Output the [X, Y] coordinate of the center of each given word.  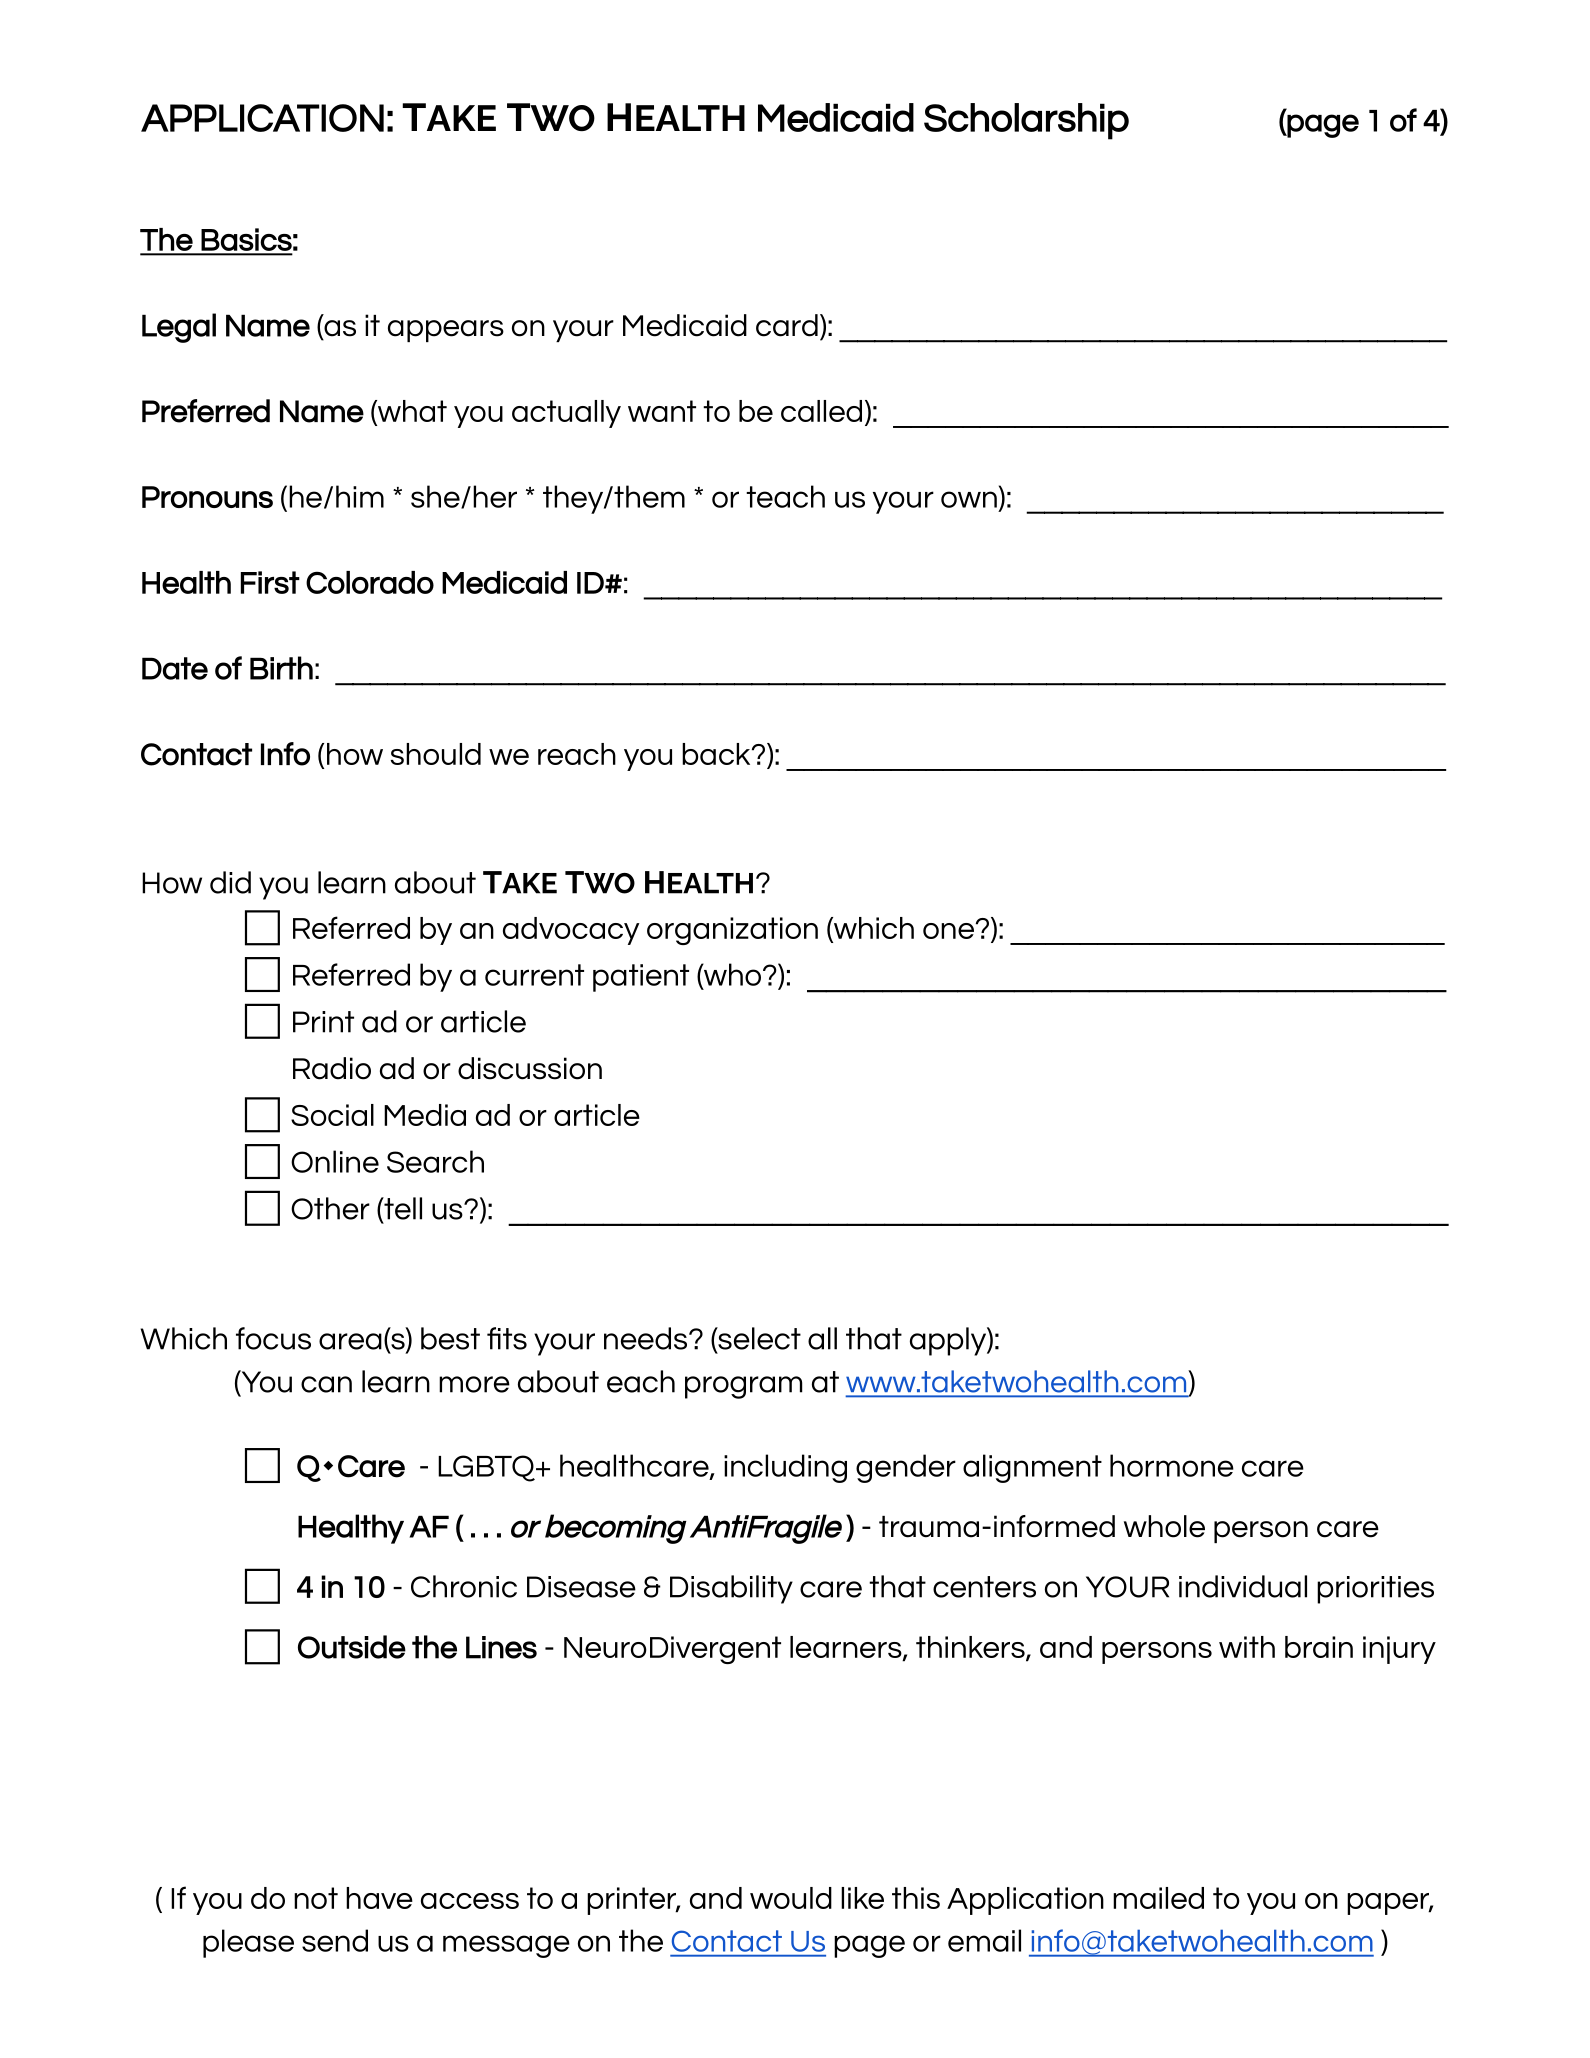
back [717, 754]
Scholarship [1026, 121]
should [436, 754]
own [969, 499]
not [316, 1898]
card [787, 325]
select [758, 1339]
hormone [1172, 1465]
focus [273, 1338]
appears [446, 331]
